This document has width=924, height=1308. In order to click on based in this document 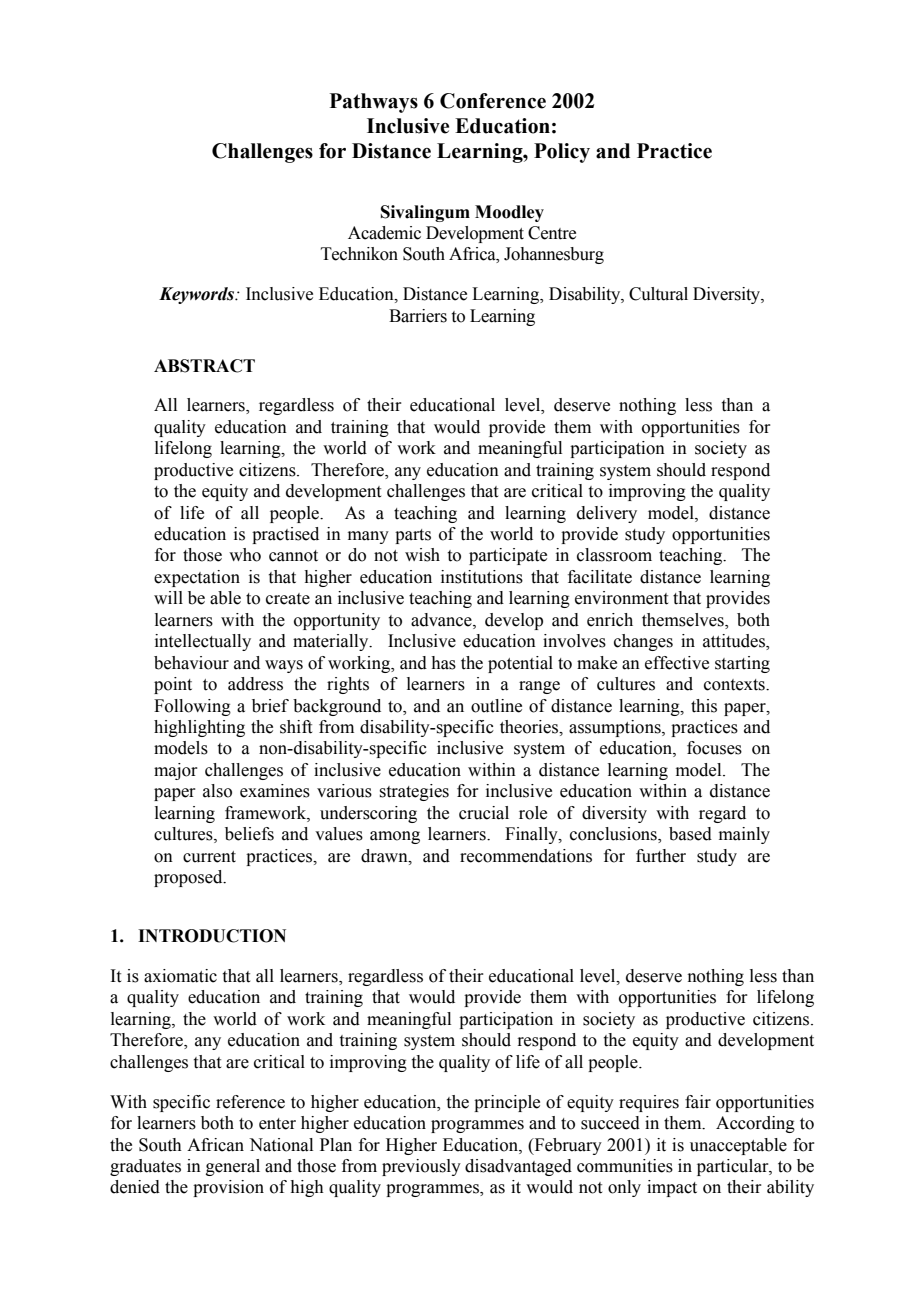, I will do `click(690, 834)`.
